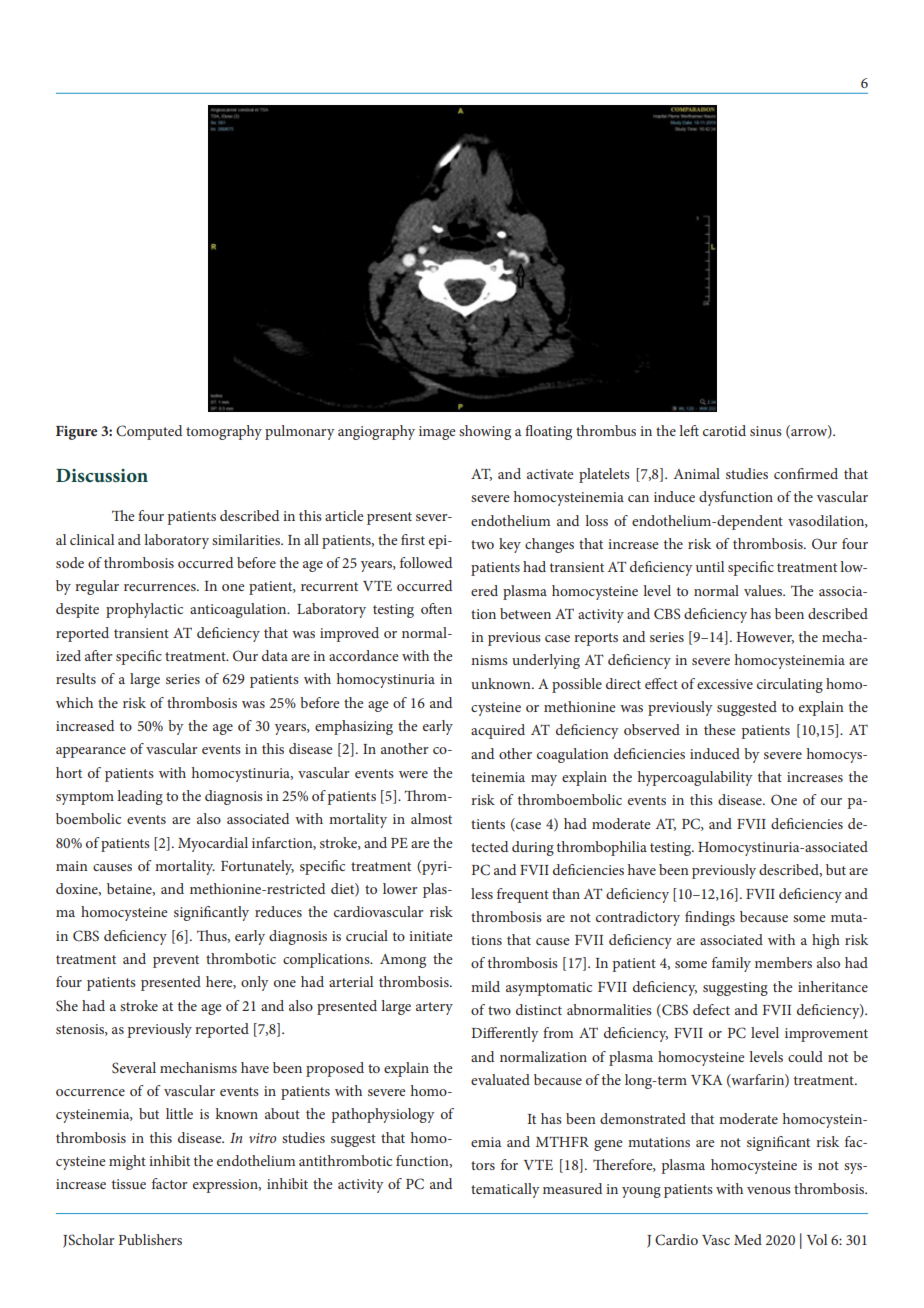  Describe the element at coordinates (213, 844) in the page. I see `Myocardial` at that location.
